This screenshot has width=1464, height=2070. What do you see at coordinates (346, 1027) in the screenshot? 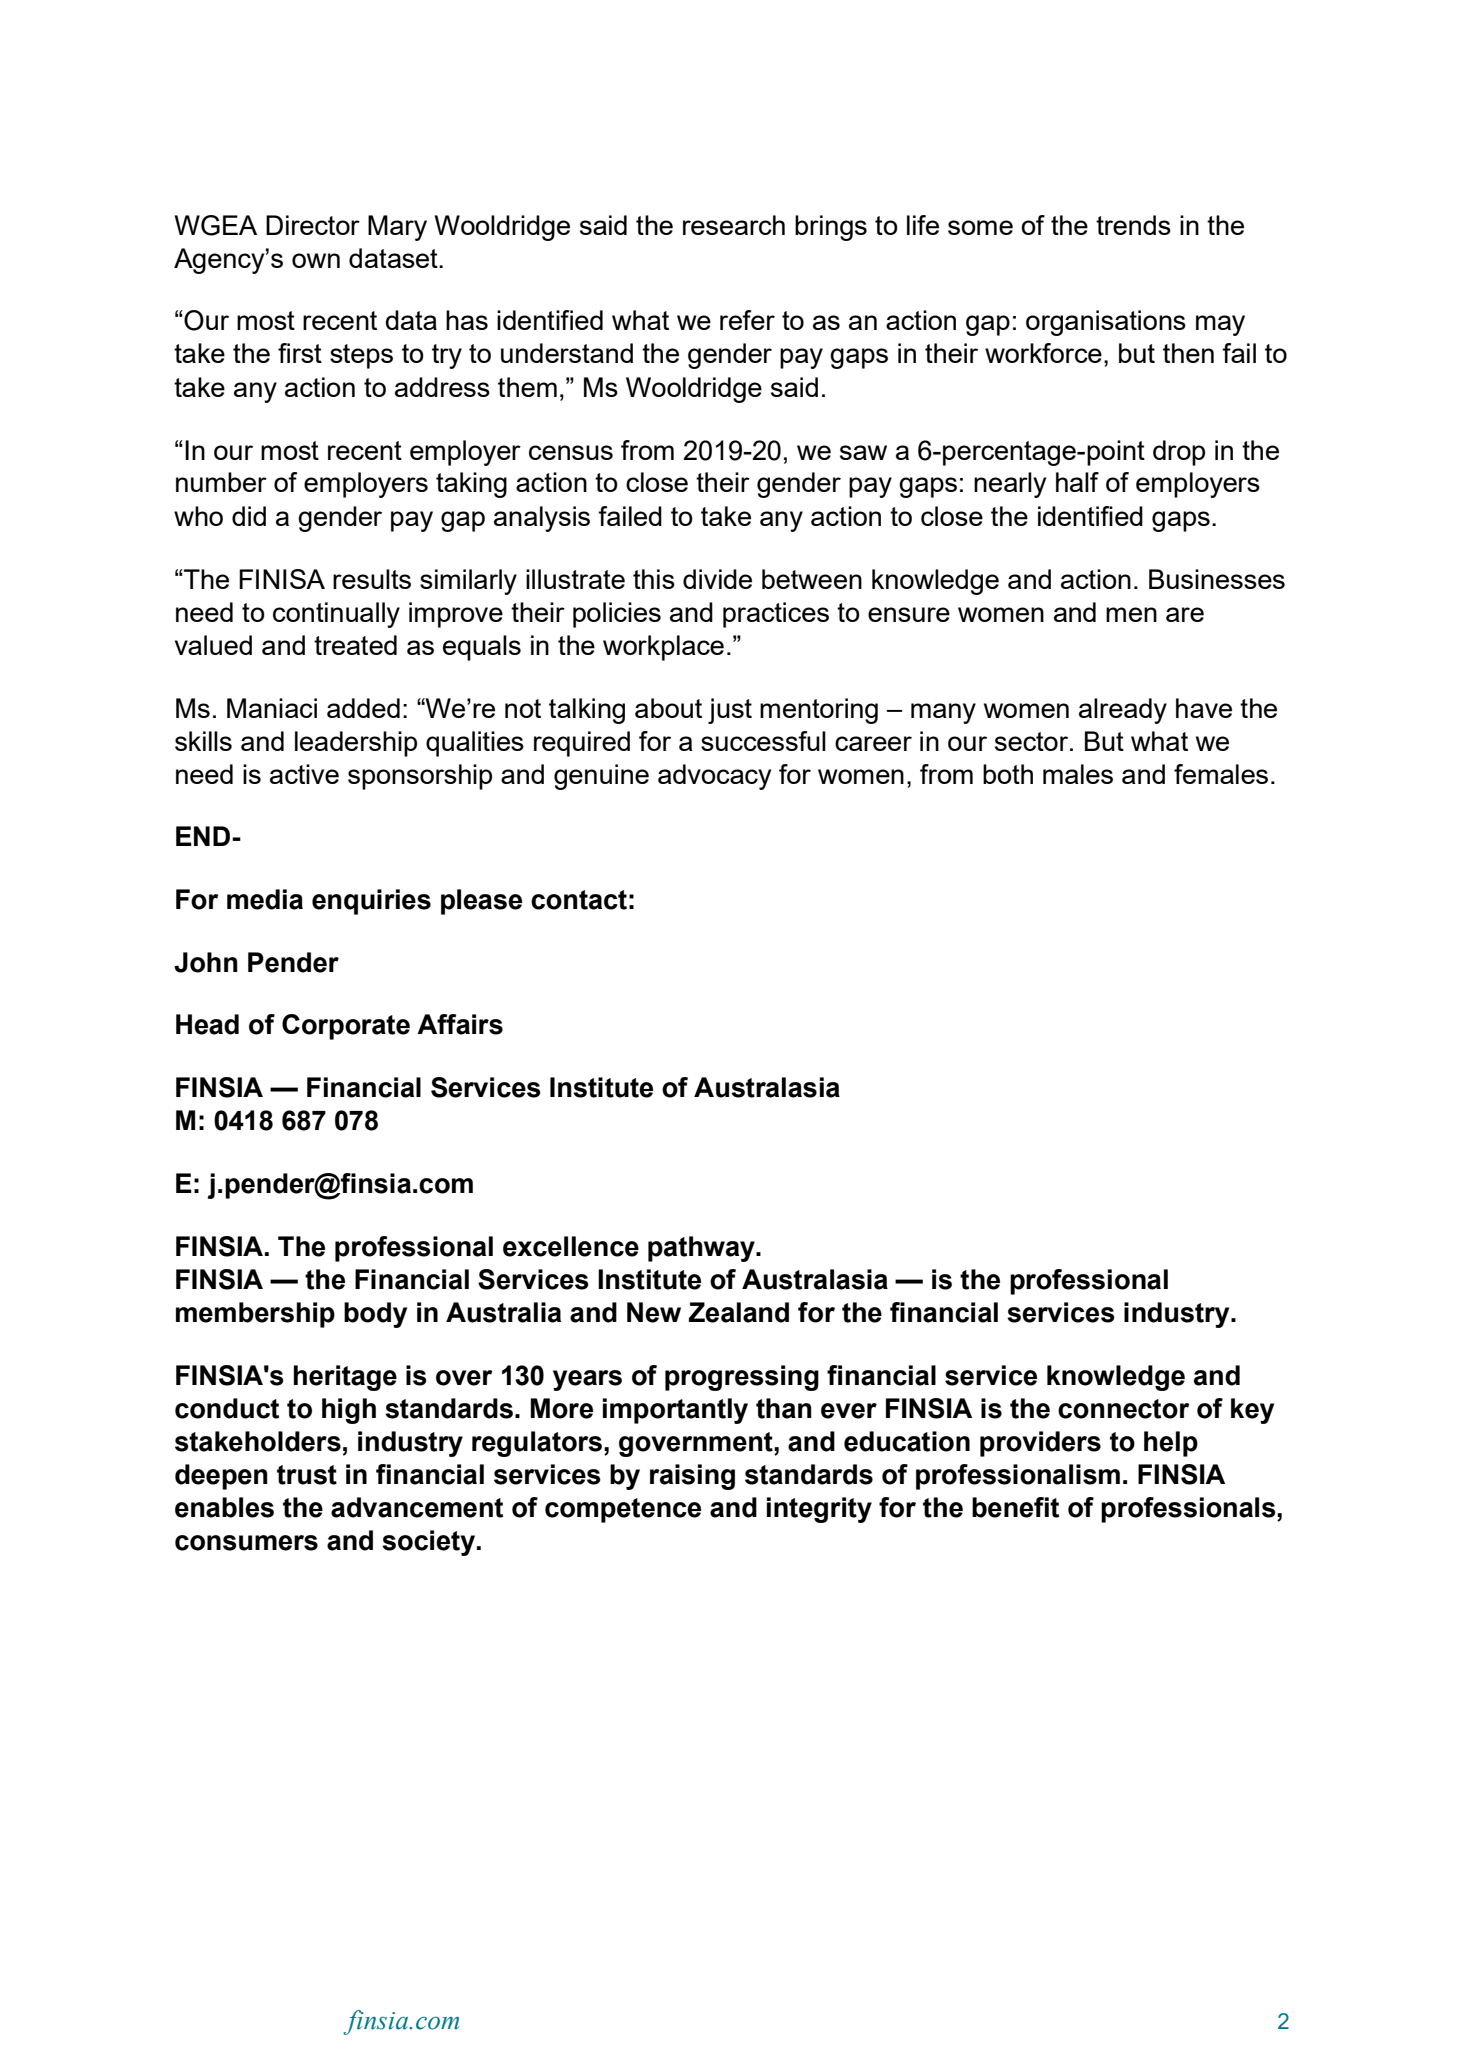
I see `Corporate` at bounding box center [346, 1027].
